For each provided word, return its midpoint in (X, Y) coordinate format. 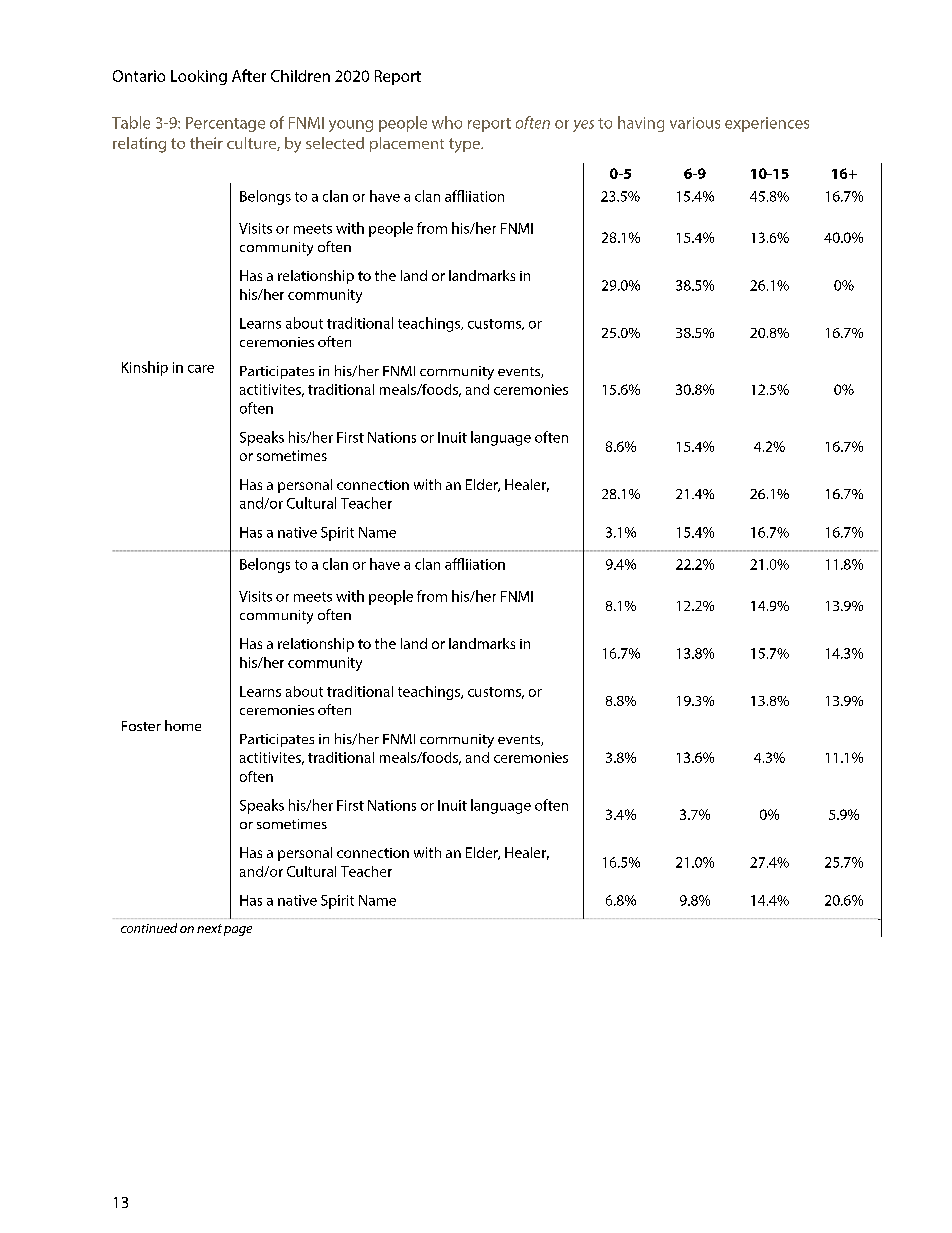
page (238, 931)
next (209, 928)
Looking (199, 77)
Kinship (145, 368)
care (201, 369)
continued (149, 928)
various (695, 123)
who (447, 122)
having (641, 124)
